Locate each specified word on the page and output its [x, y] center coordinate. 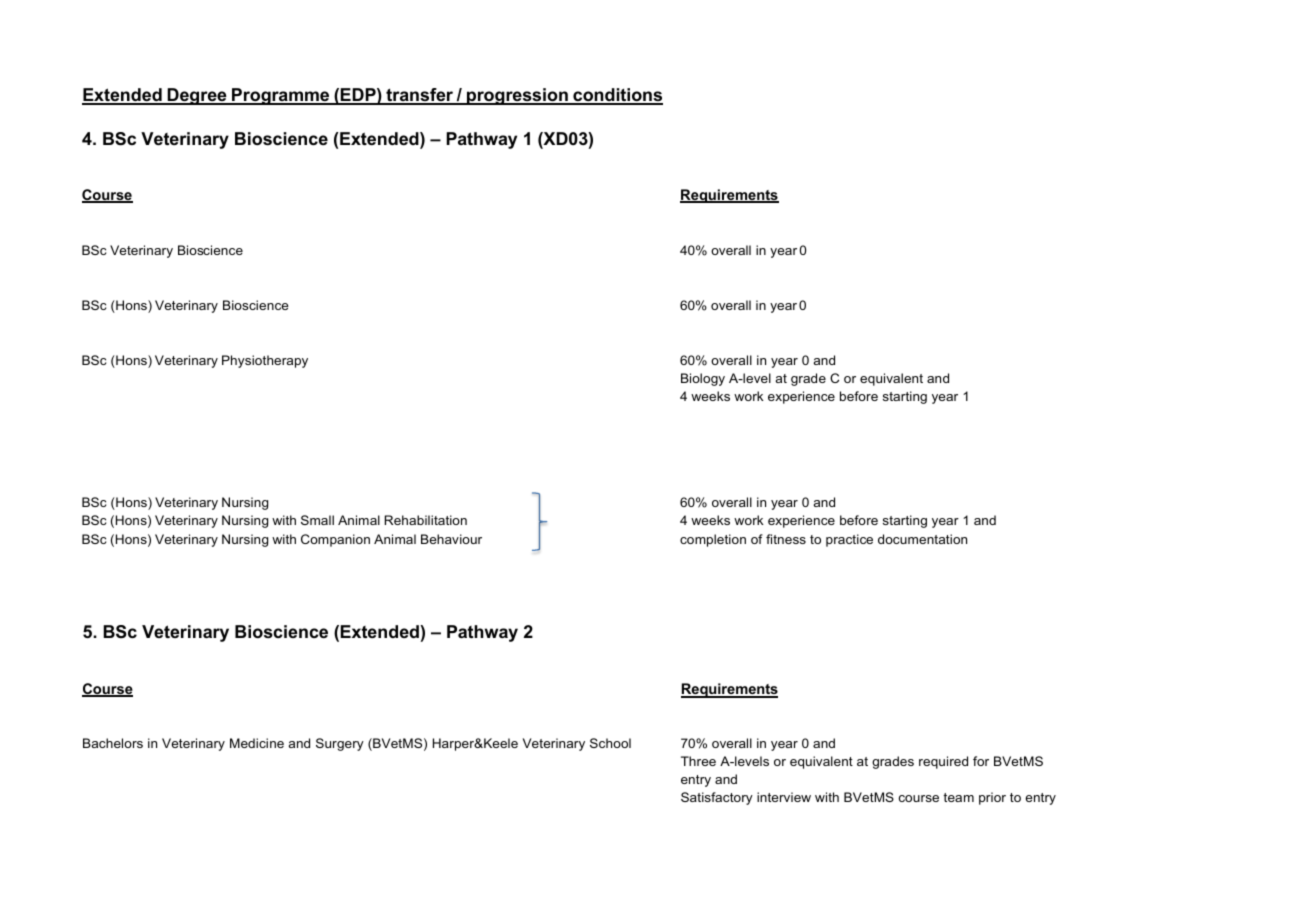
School [610, 743]
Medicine [257, 743]
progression [517, 96]
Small [317, 520]
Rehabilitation [426, 520]
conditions [617, 96]
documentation [922, 539]
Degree [197, 96]
